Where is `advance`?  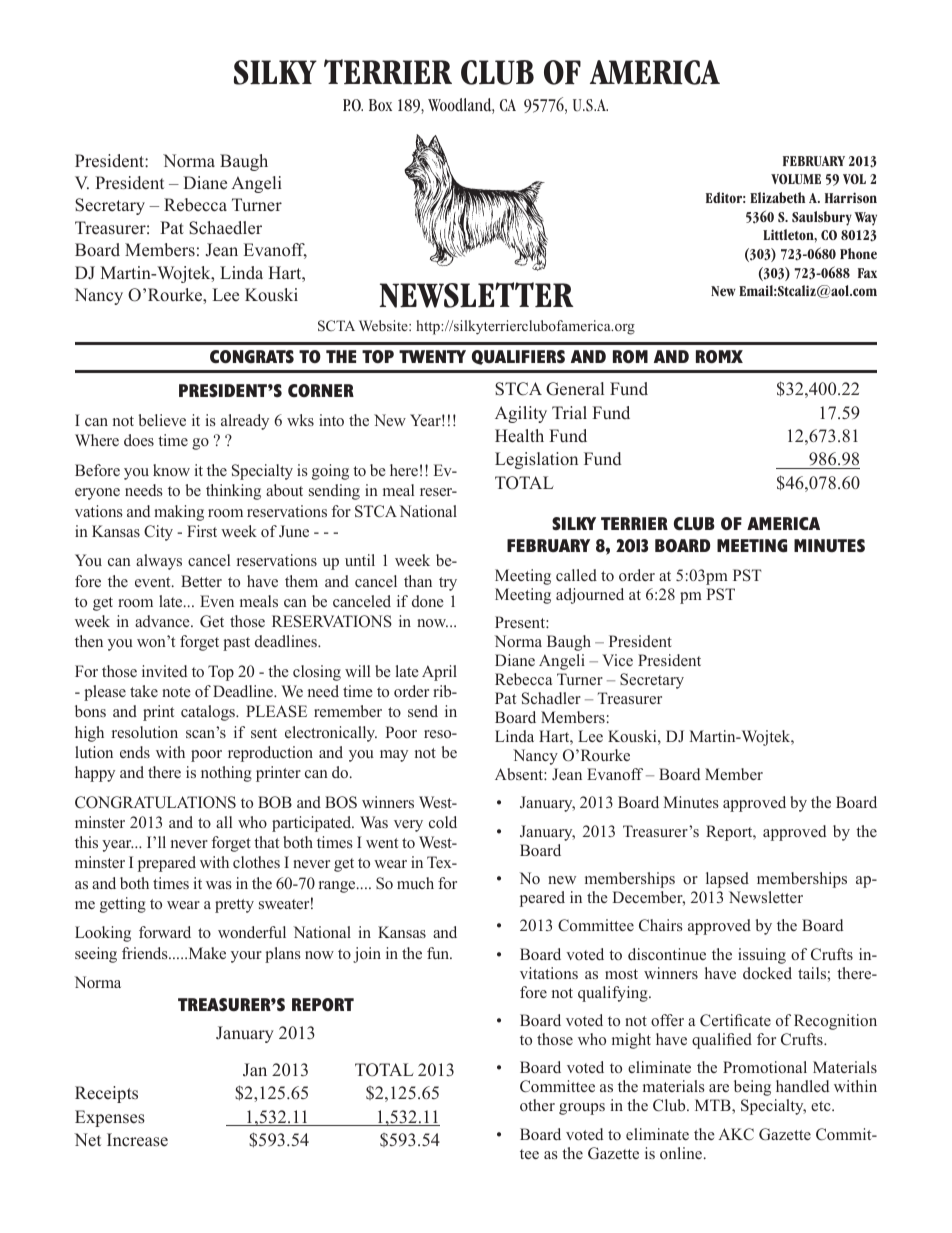
advance is located at coordinates (163, 621).
